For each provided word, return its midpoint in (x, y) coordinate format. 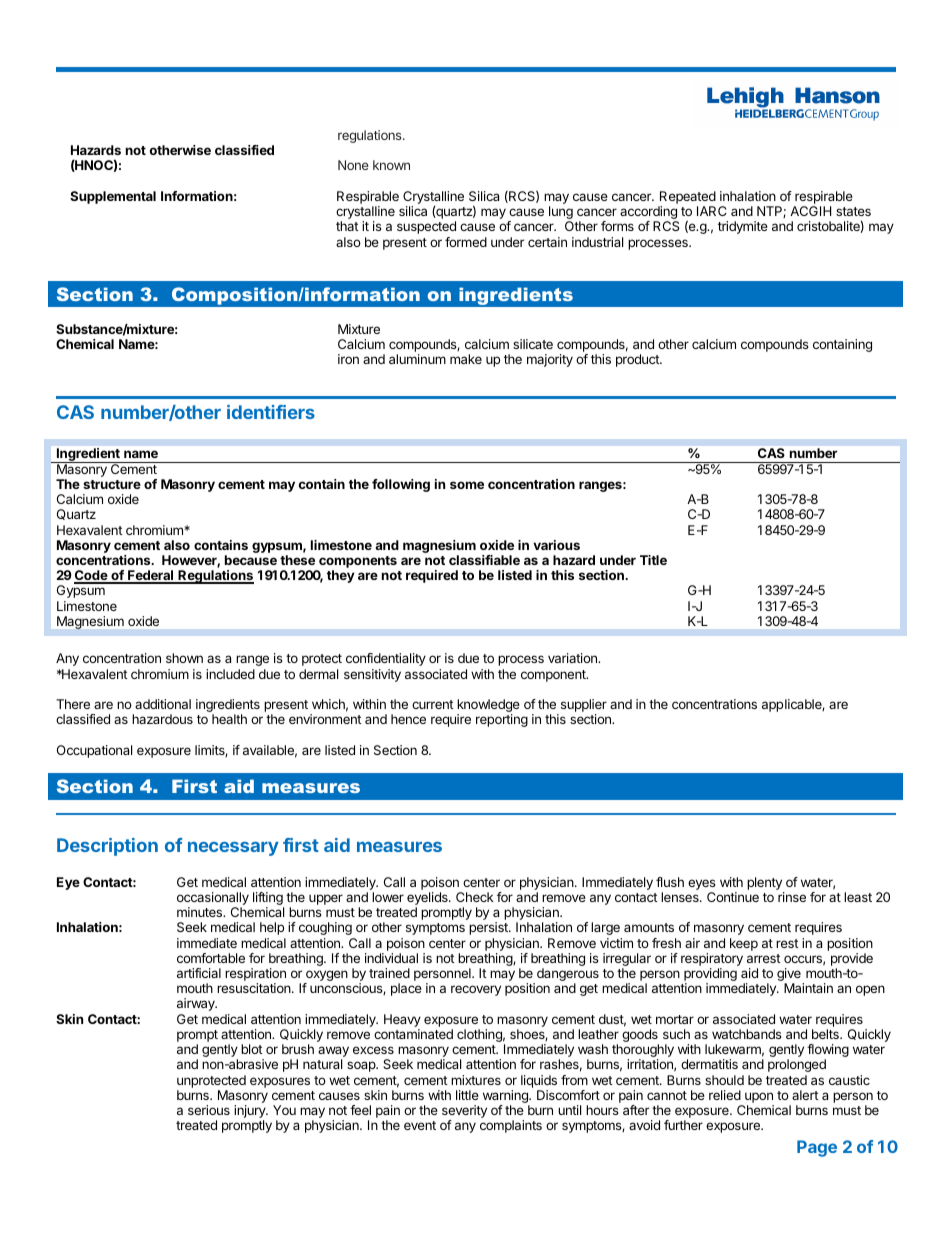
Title (653, 560)
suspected (426, 227)
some (467, 485)
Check (475, 897)
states (853, 211)
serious (209, 1110)
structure (112, 484)
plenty (764, 883)
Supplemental (113, 197)
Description (107, 847)
